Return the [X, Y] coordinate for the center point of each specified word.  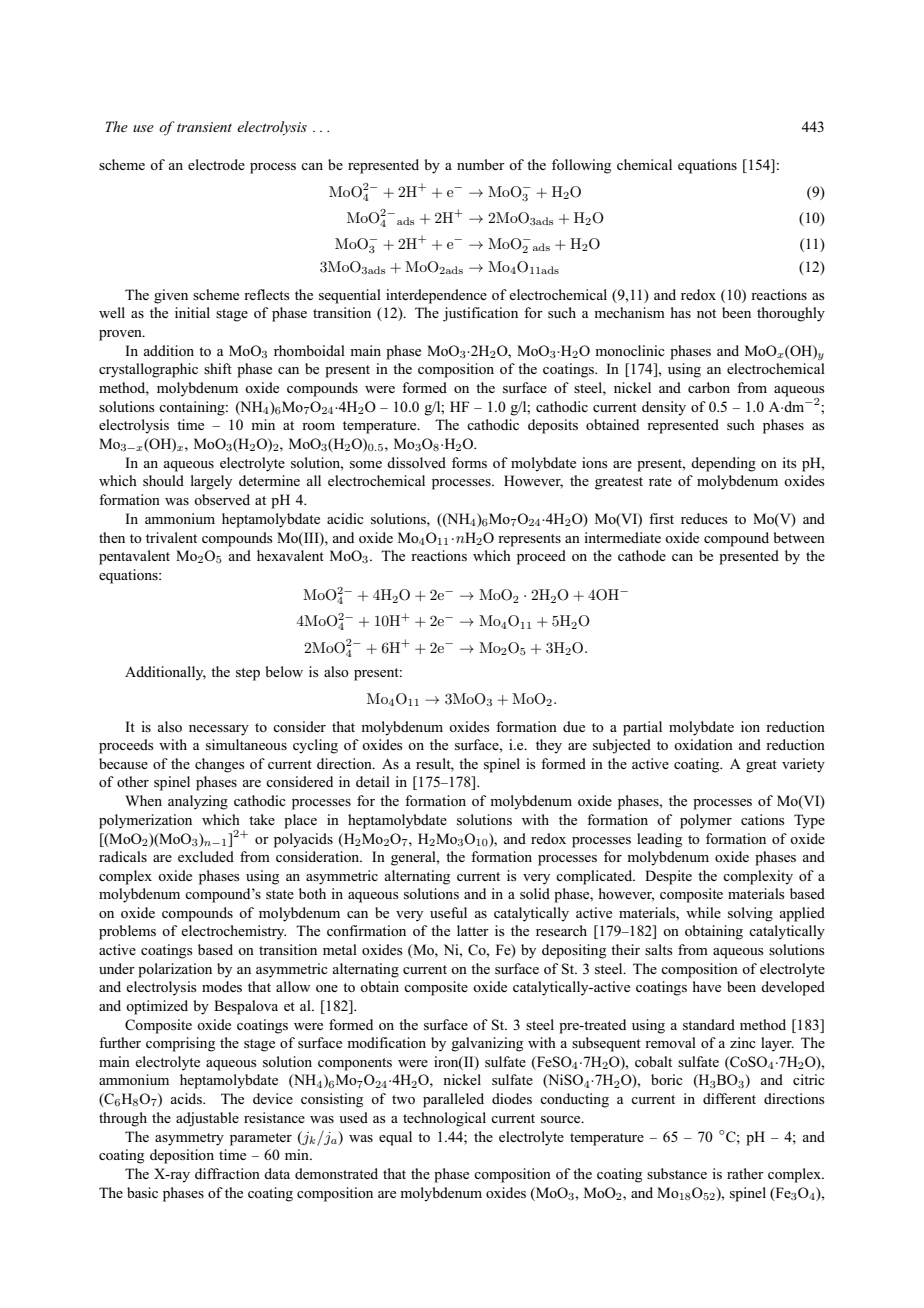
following [581, 166]
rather [745, 1173]
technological [444, 1119]
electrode [216, 164]
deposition [182, 1156]
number [481, 164]
